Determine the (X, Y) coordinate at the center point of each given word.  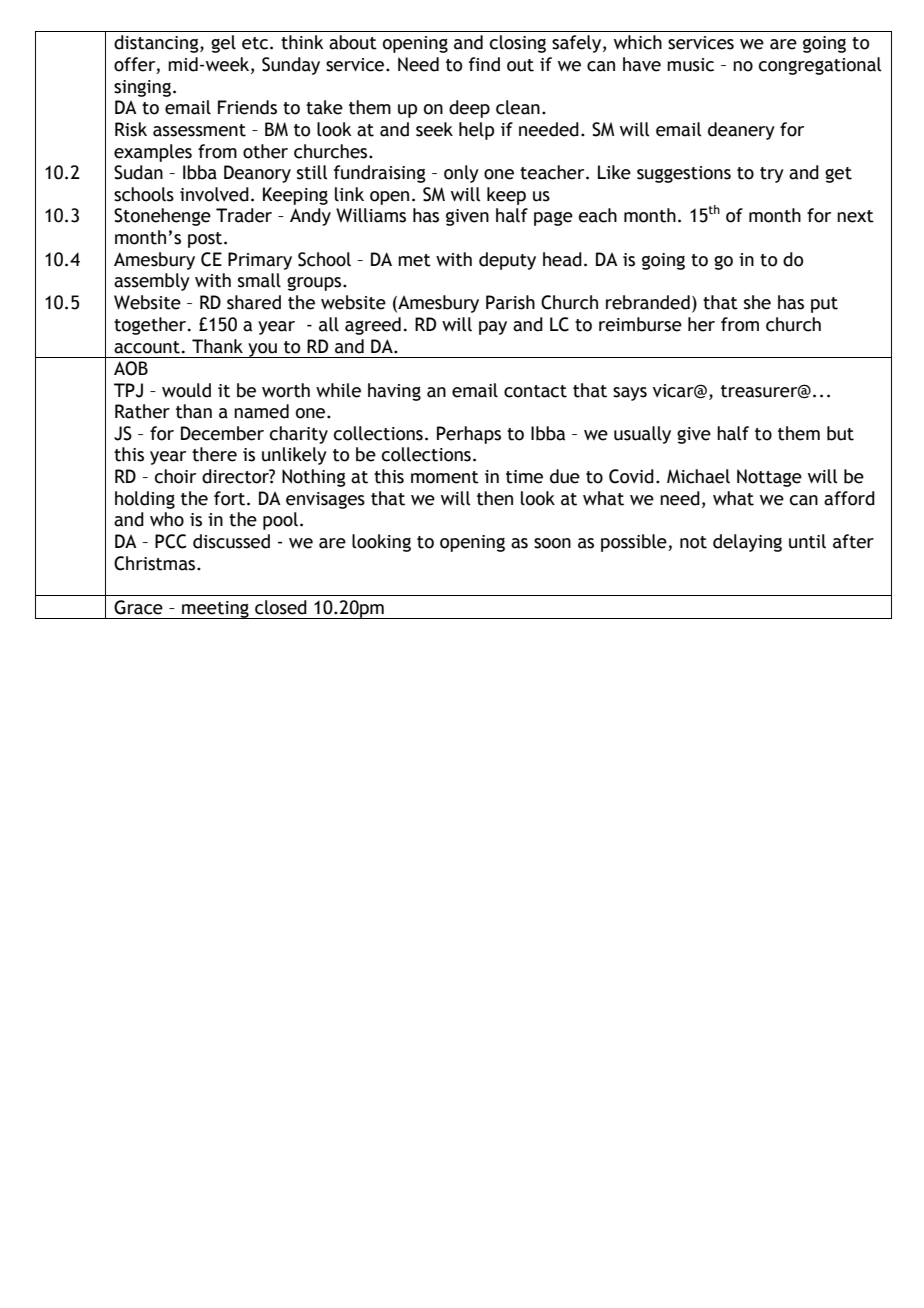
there (214, 454)
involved (214, 194)
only (461, 174)
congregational (820, 66)
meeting (215, 610)
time (524, 477)
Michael (698, 476)
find (484, 64)
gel (223, 44)
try (772, 175)
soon (552, 543)
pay (493, 328)
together (150, 326)
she (757, 302)
